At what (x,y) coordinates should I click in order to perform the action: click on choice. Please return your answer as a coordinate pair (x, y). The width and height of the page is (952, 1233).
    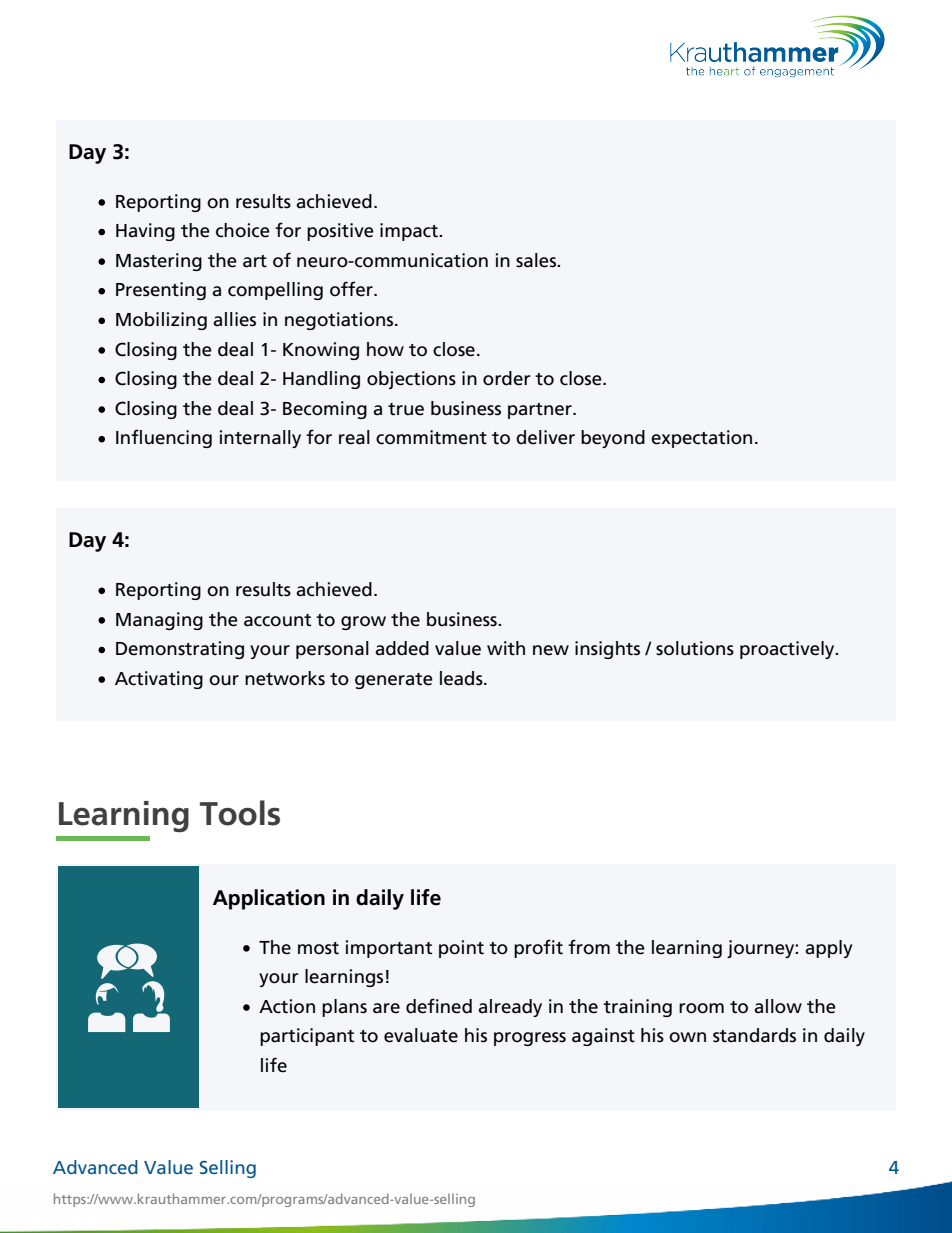
    Looking at the image, I should click on (243, 230).
